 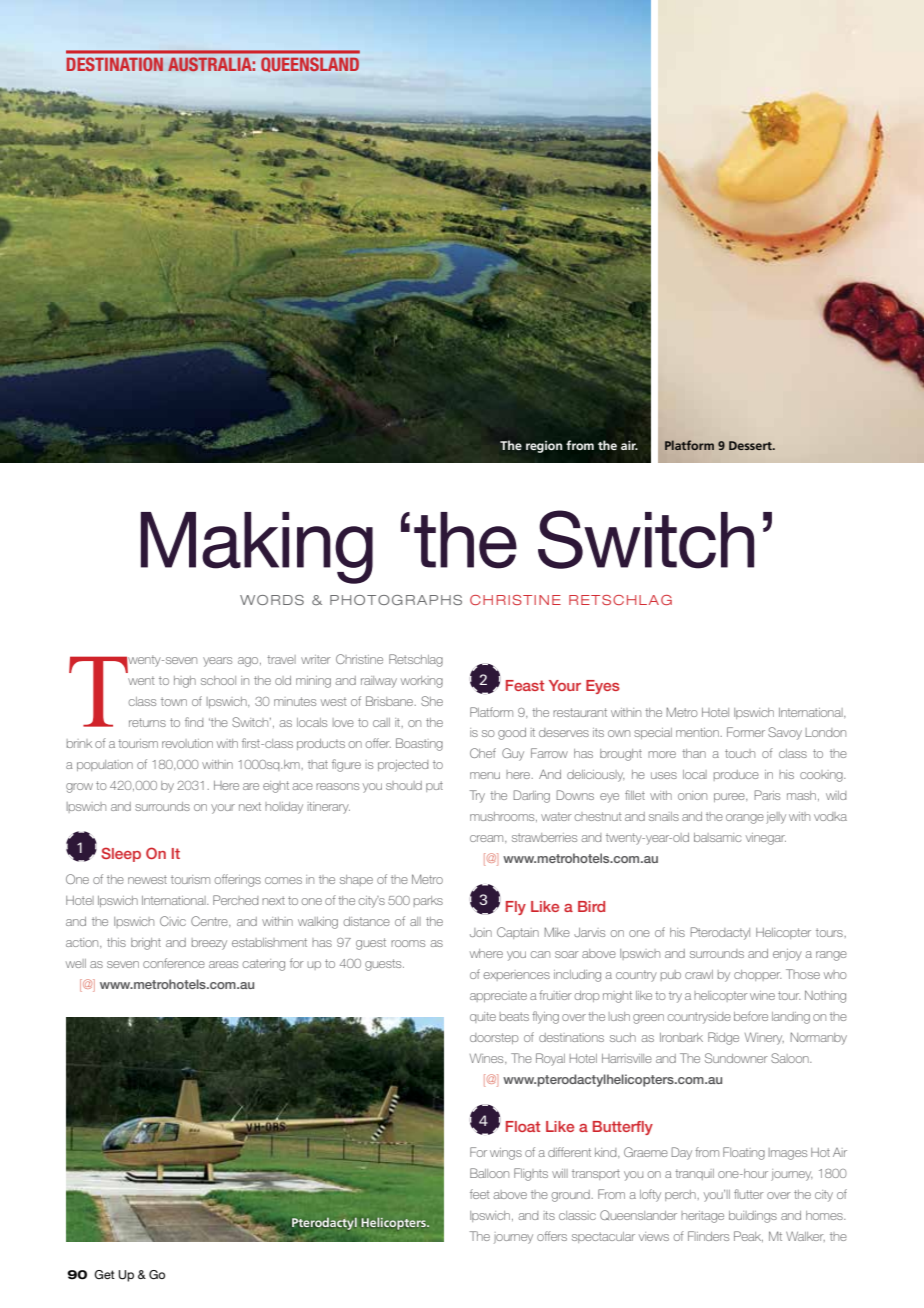 I want to click on vinegar, so click(x=766, y=839).
